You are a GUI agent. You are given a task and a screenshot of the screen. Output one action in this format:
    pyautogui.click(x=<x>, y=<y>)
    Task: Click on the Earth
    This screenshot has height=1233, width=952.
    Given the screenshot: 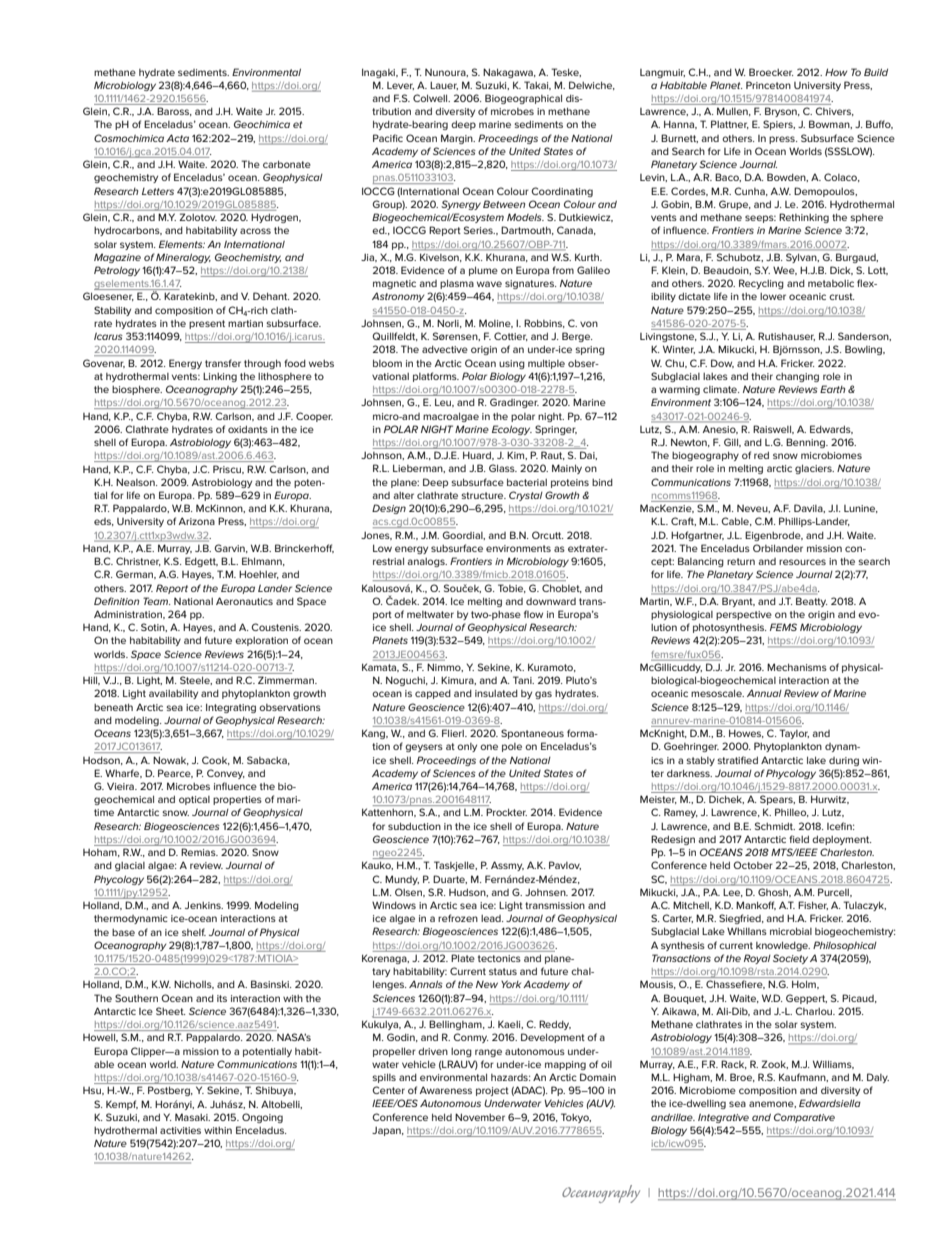 What is the action you would take?
    pyautogui.click(x=832, y=389)
